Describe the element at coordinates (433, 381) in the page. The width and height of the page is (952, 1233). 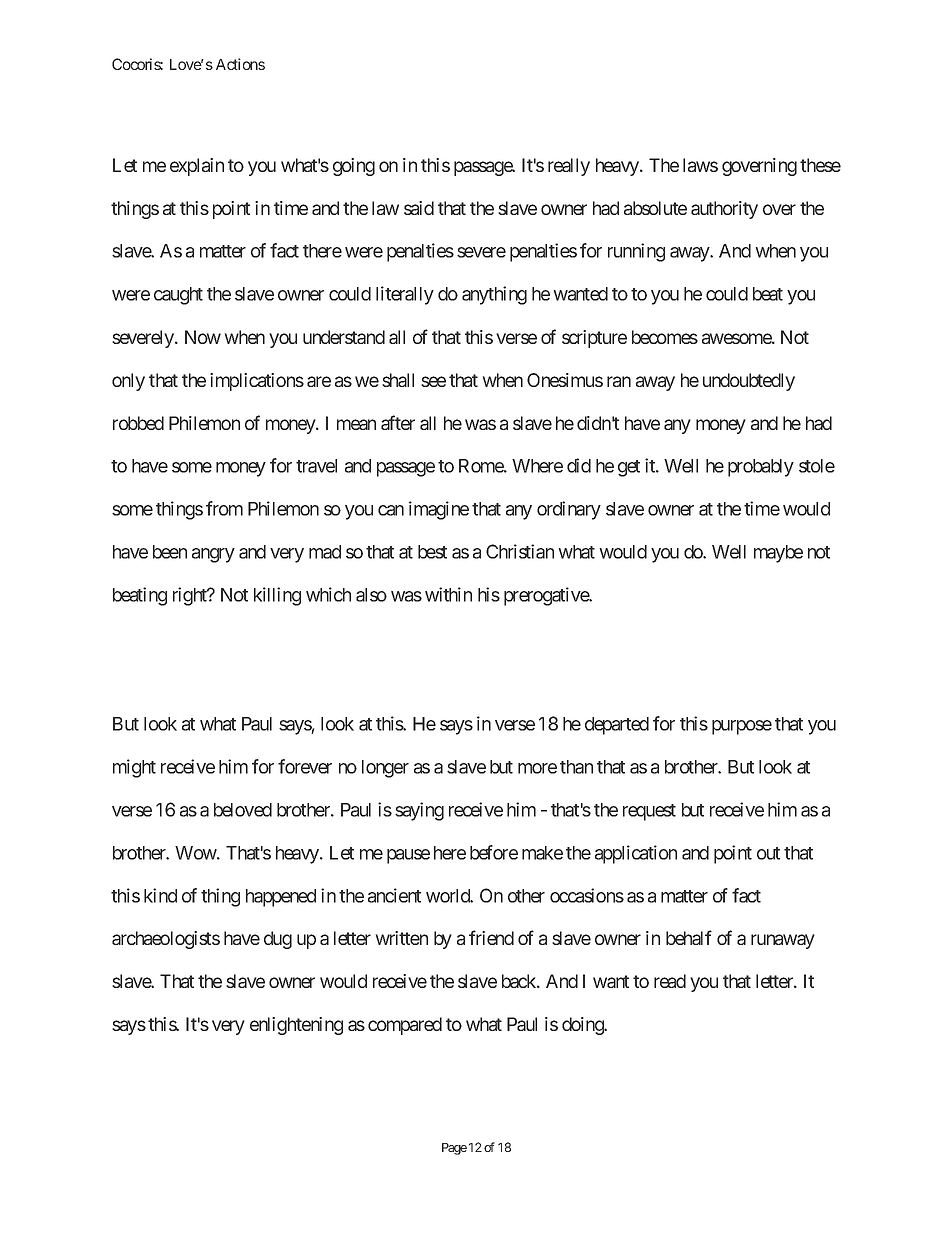
I see `see` at that location.
